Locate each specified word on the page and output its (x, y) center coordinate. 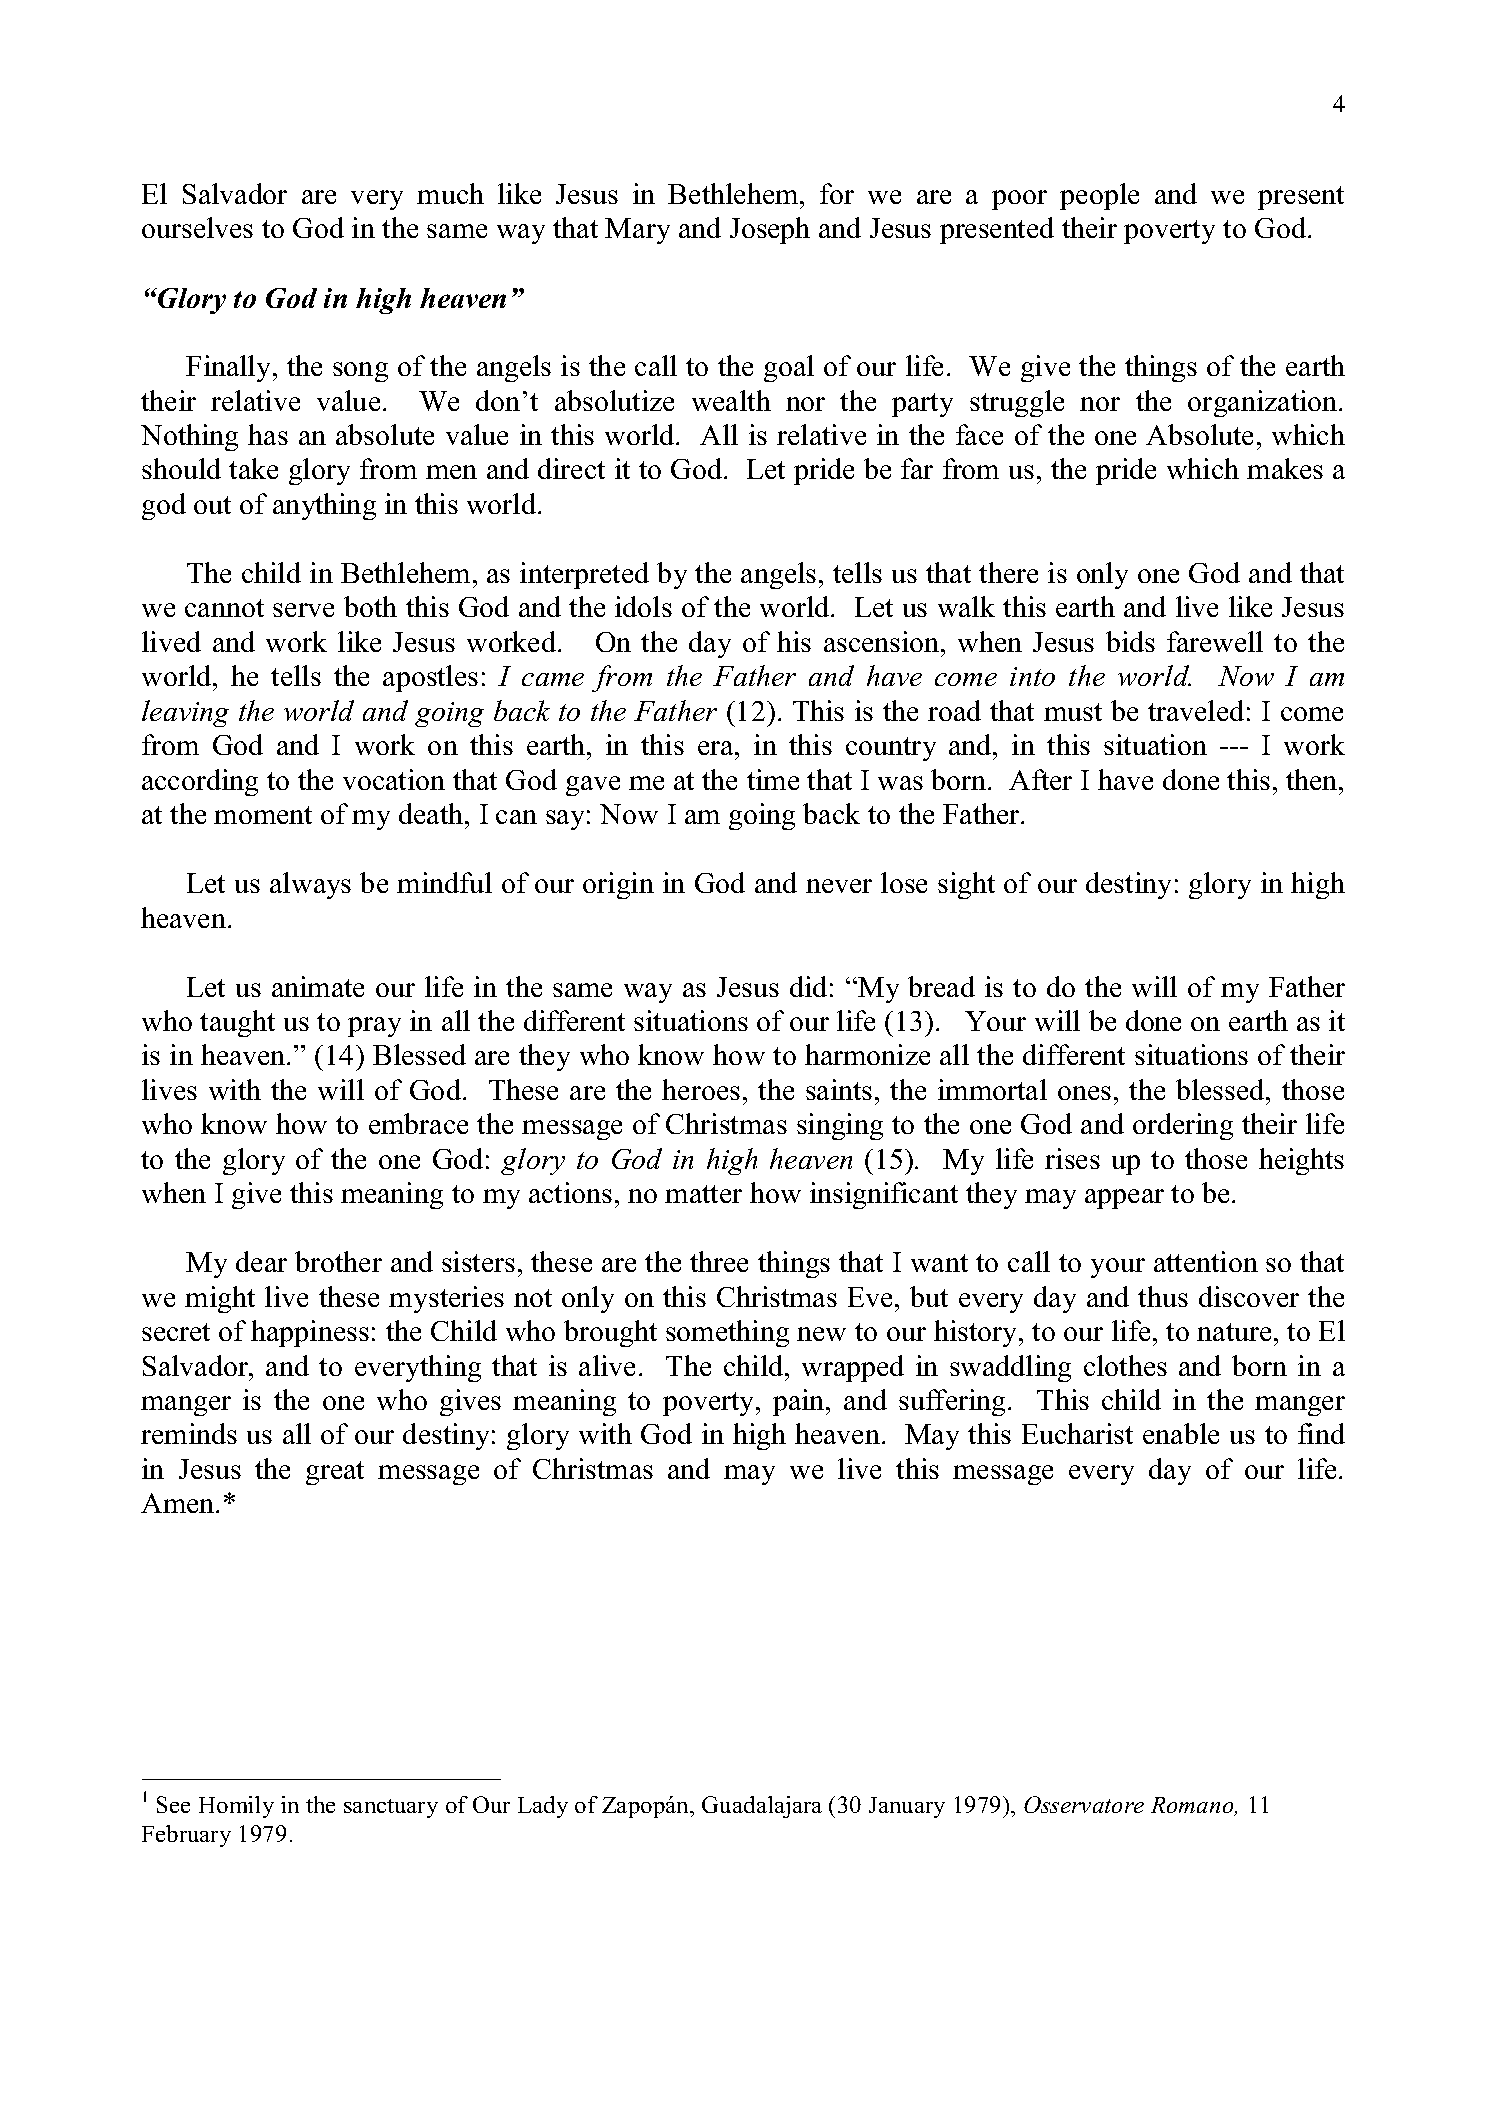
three (719, 1261)
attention (1206, 1261)
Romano (1193, 1806)
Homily (236, 1807)
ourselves (197, 227)
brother (338, 1261)
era (717, 748)
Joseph (770, 230)
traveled (1196, 710)
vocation (394, 779)
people (1099, 196)
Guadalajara (762, 1807)
